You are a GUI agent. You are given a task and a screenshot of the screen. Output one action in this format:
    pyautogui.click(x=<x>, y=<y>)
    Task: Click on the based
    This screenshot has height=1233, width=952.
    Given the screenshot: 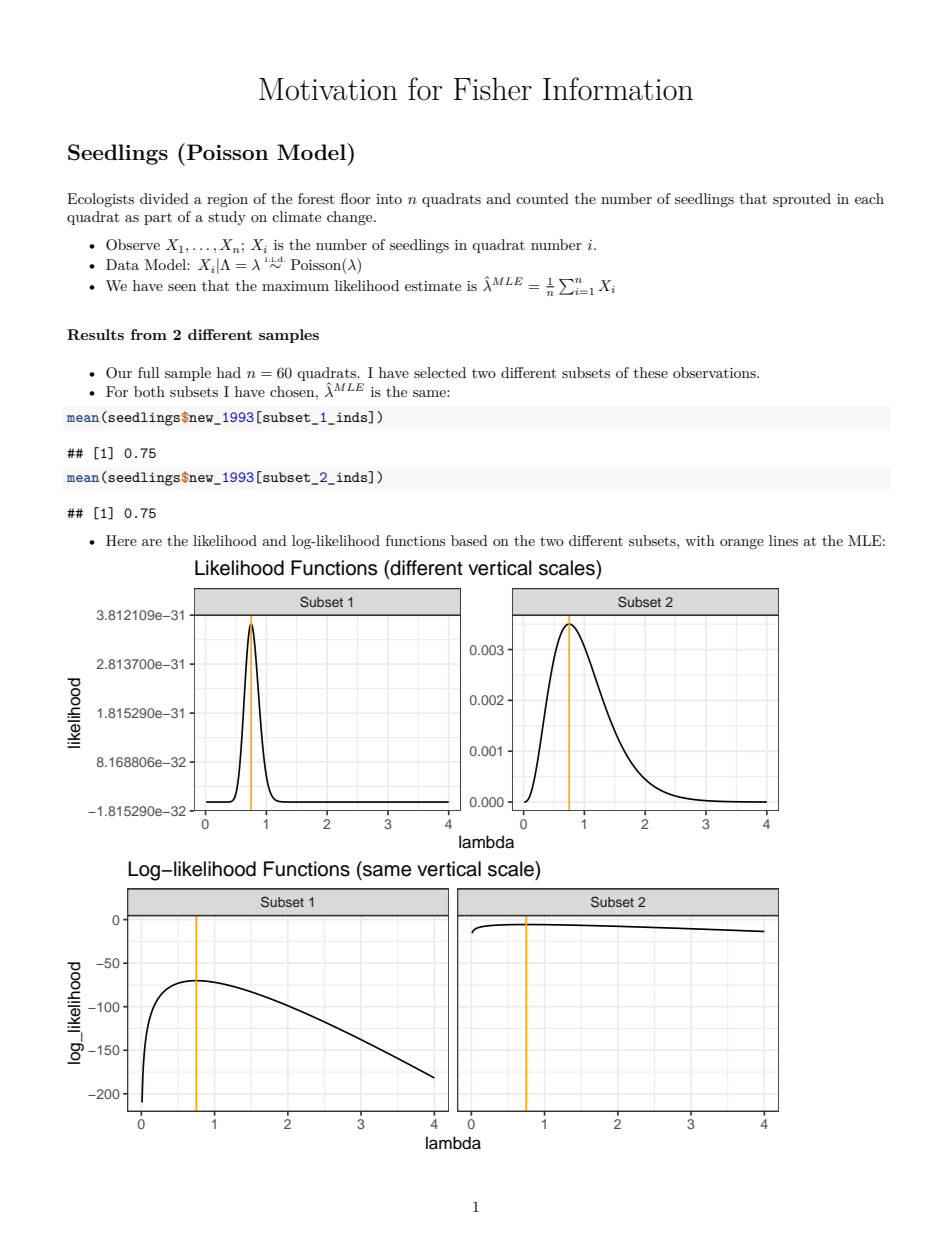 What is the action you would take?
    pyautogui.click(x=469, y=540)
